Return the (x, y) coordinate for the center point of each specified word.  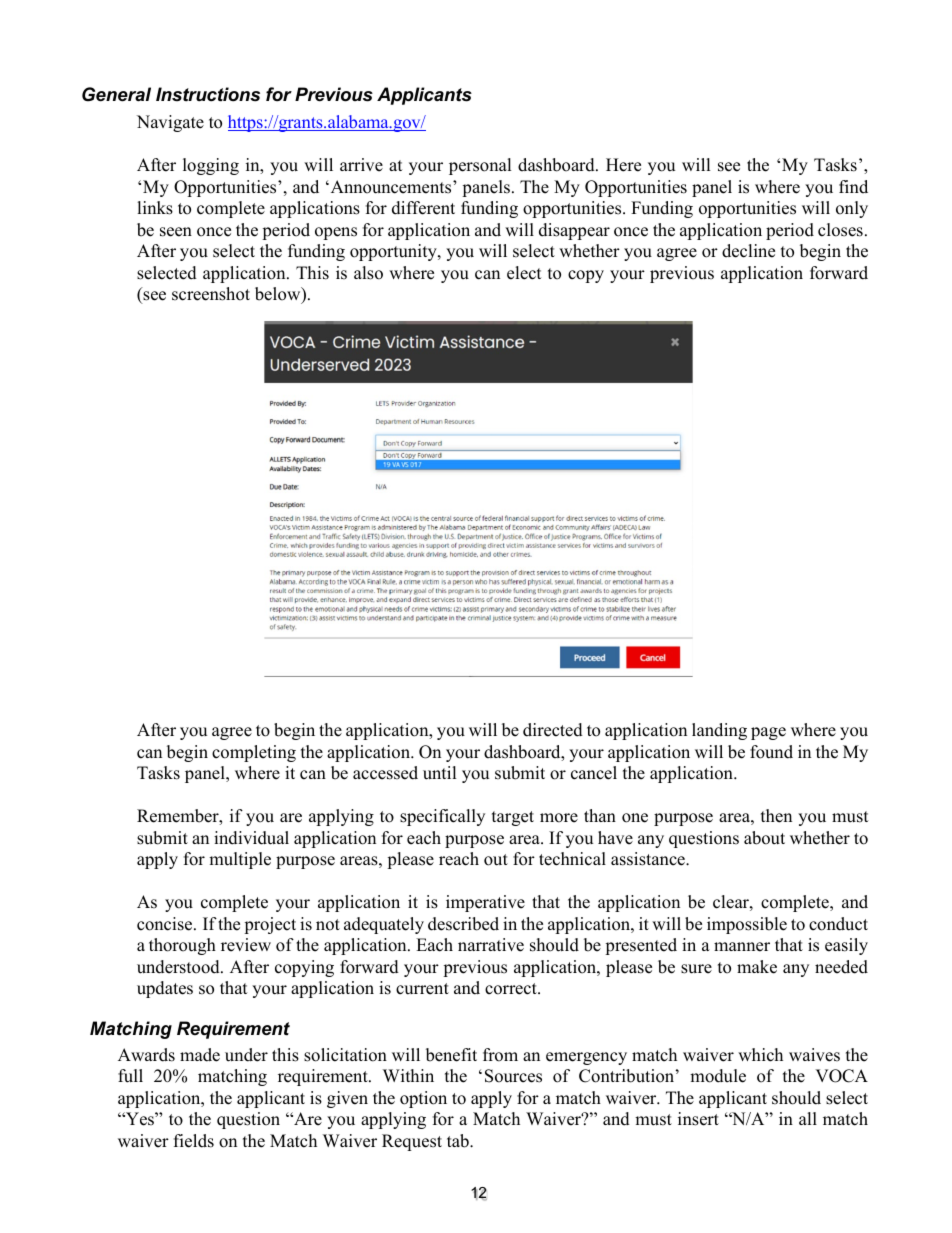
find (853, 187)
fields (194, 1141)
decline (748, 251)
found (771, 752)
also (368, 273)
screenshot (211, 294)
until (440, 773)
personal (480, 166)
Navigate (170, 123)
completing (254, 753)
